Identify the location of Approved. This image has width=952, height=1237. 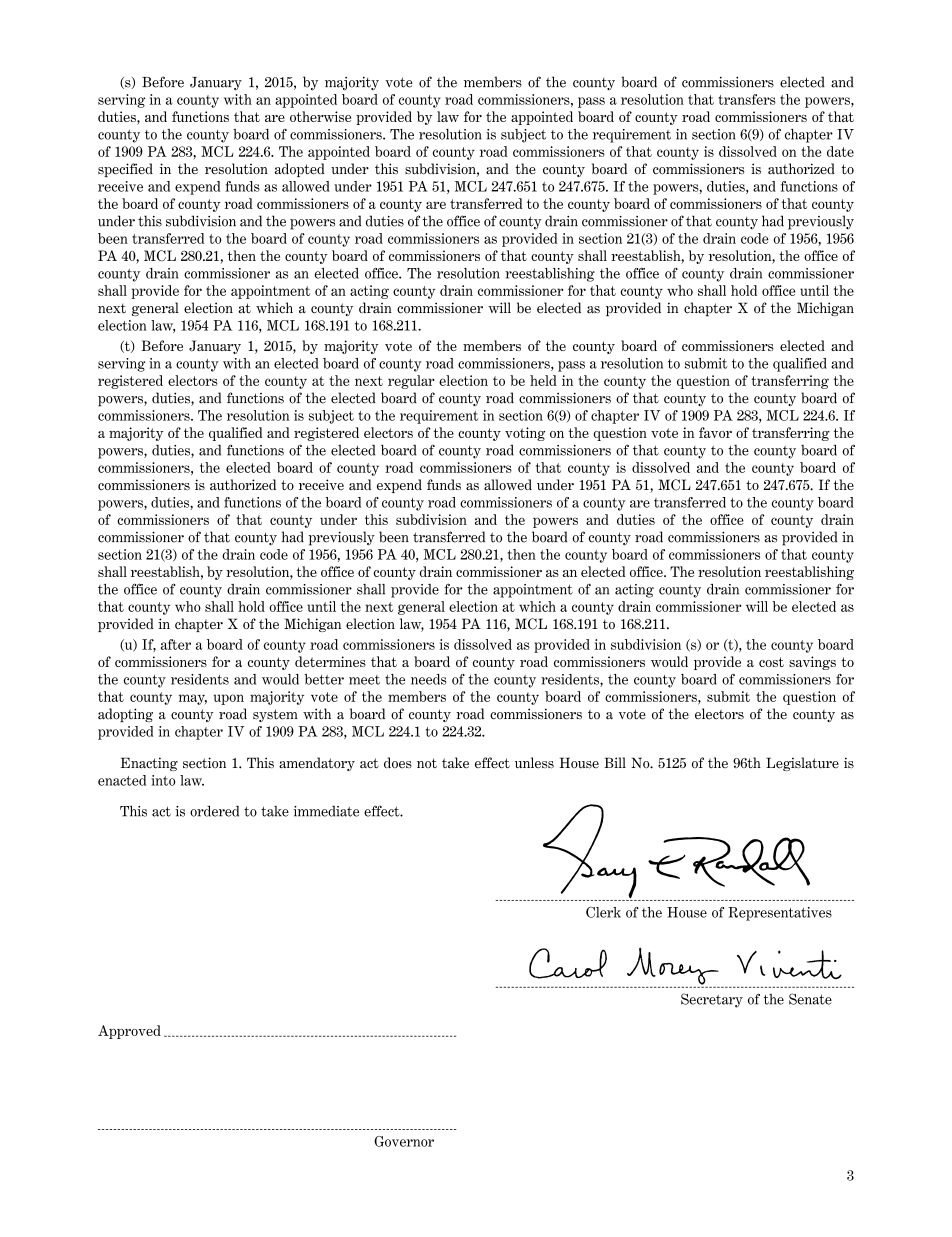
(129, 1032).
